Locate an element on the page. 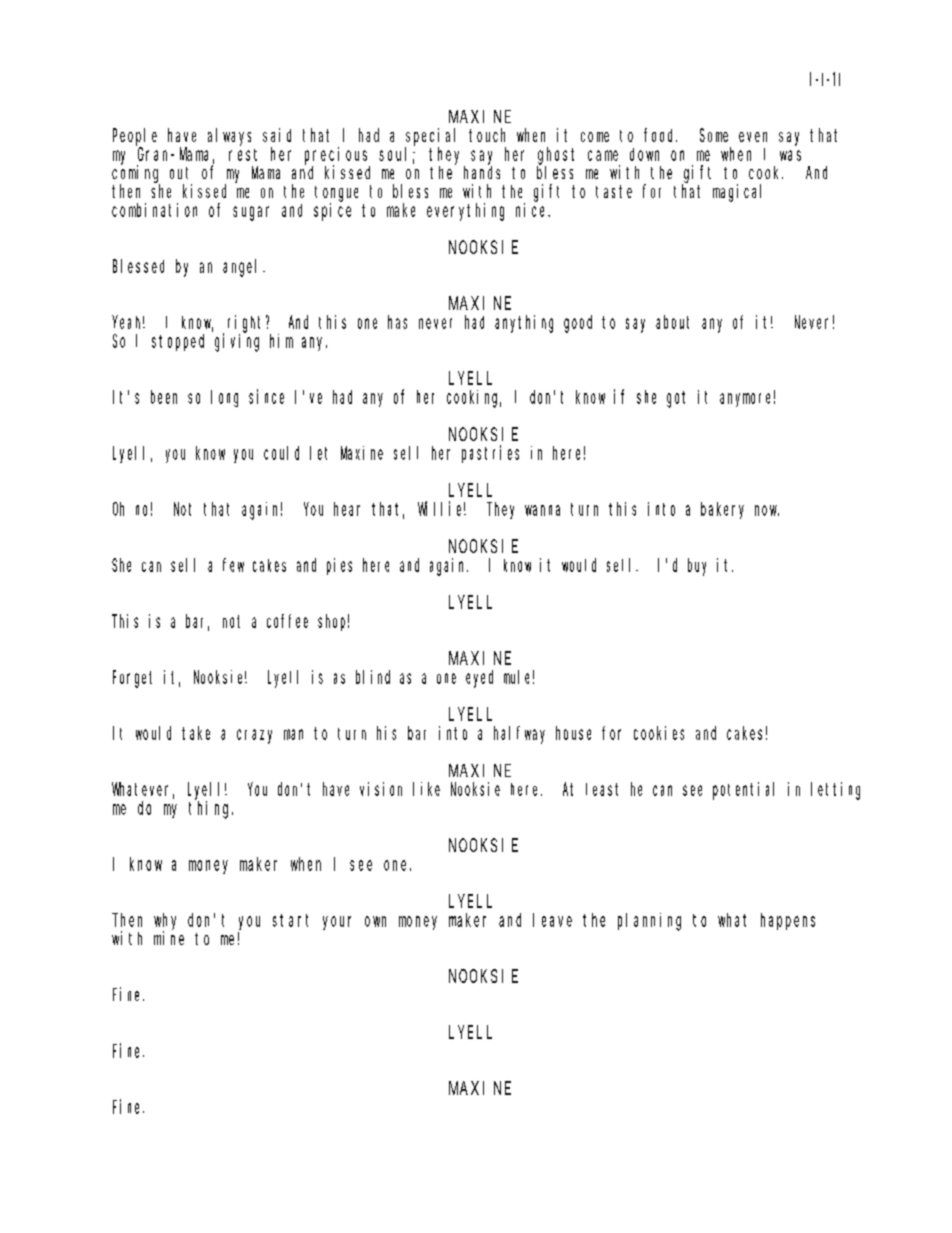  happens is located at coordinates (788, 921).
